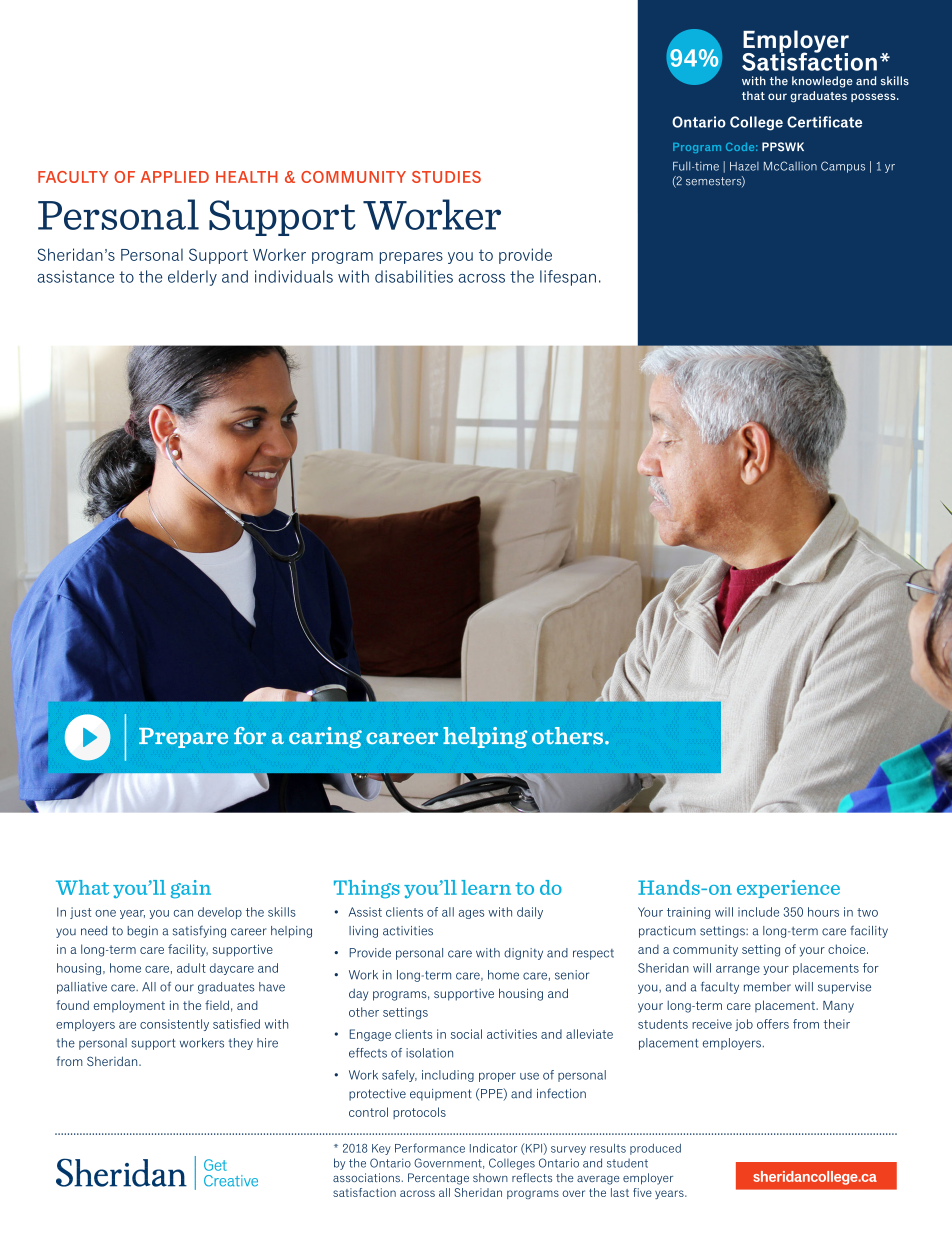 The height and width of the image is (1233, 952). Describe the element at coordinates (758, 912) in the image. I see `include` at that location.
